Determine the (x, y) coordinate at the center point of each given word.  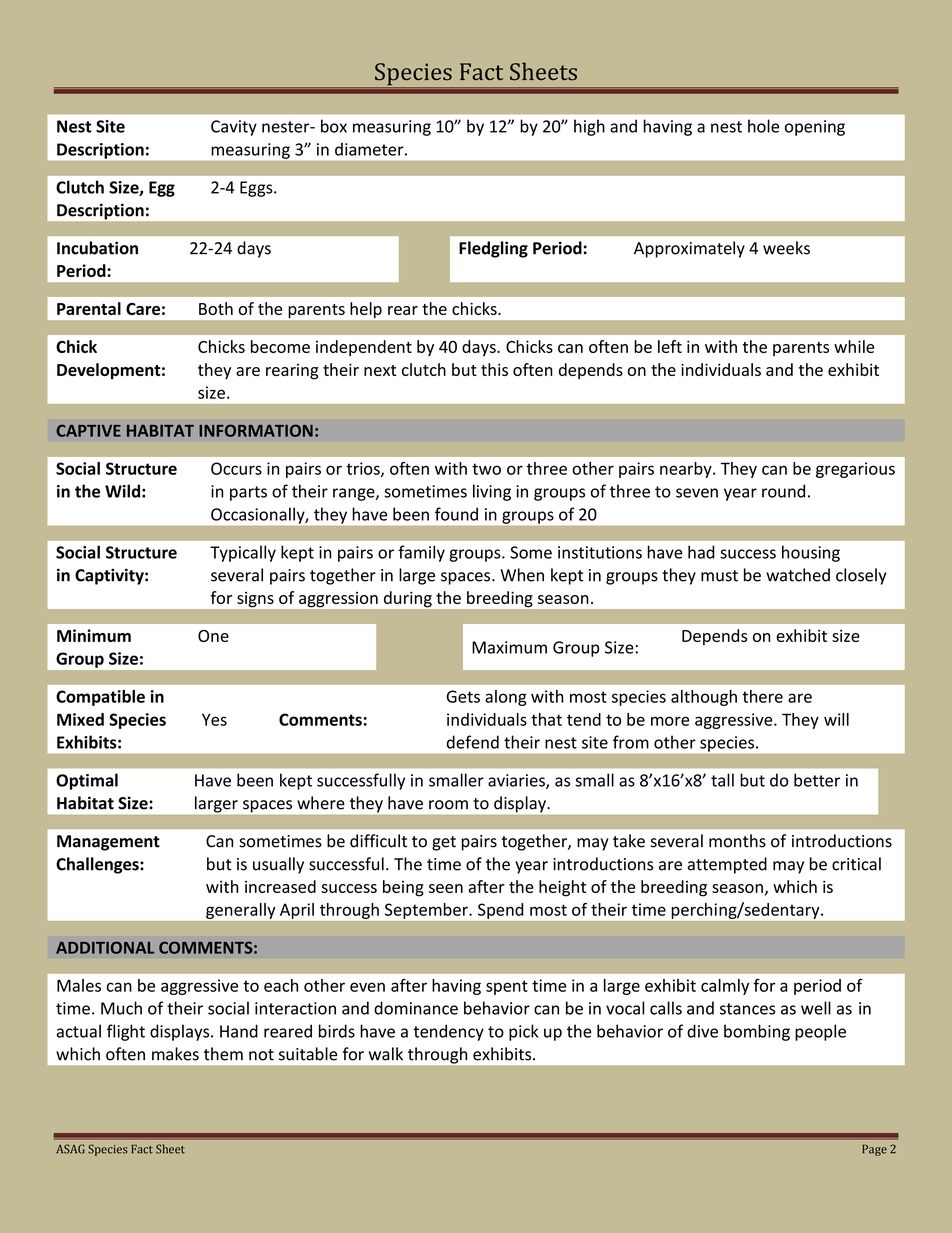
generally (240, 911)
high (589, 127)
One (213, 636)
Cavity (234, 128)
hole (763, 126)
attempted (727, 865)
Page (874, 1150)
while (854, 346)
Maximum (509, 647)
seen (446, 888)
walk (386, 1054)
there (762, 696)
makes (175, 1054)
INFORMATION (256, 430)
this (494, 369)
